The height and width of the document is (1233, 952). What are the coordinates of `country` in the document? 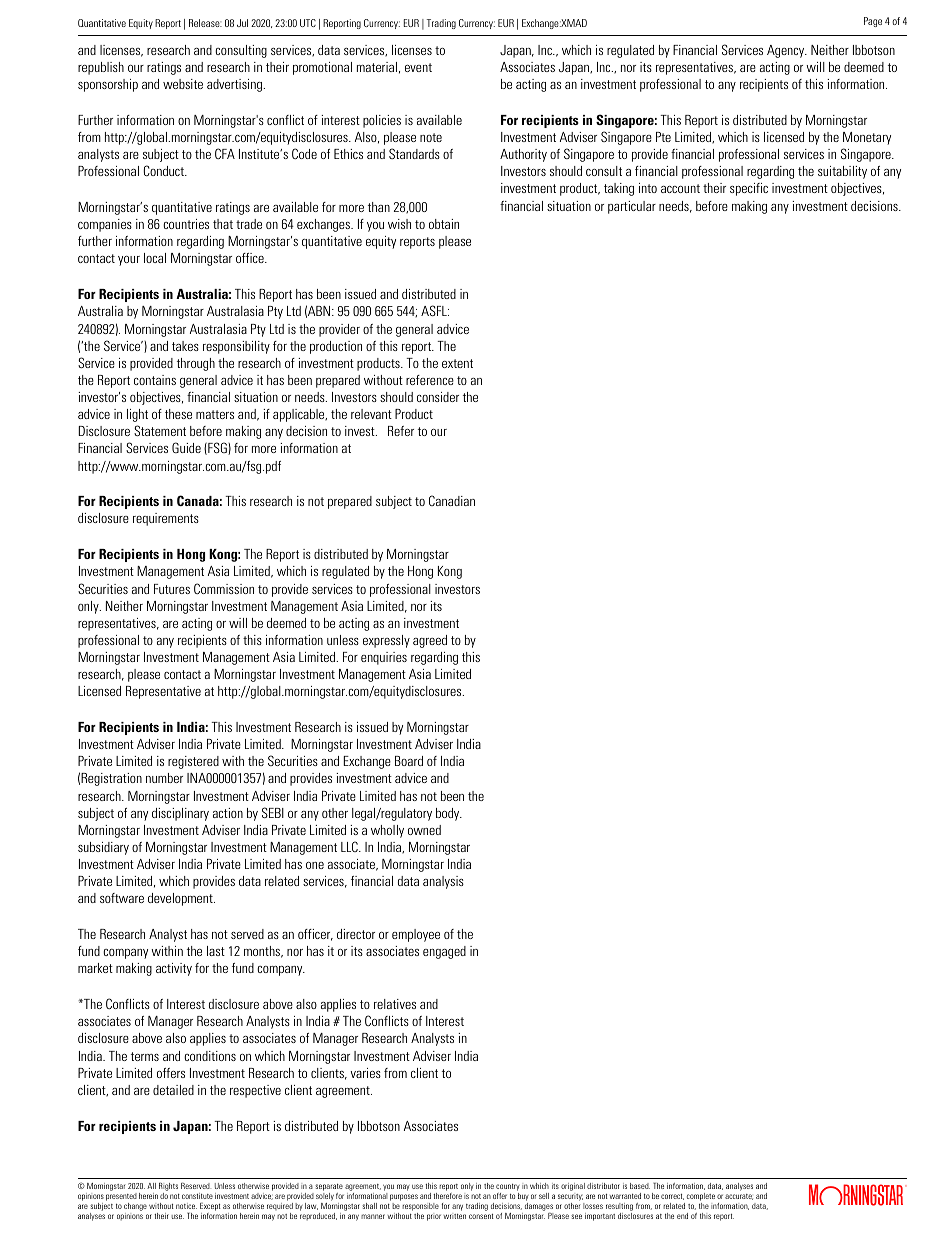 It's located at (508, 1189).
